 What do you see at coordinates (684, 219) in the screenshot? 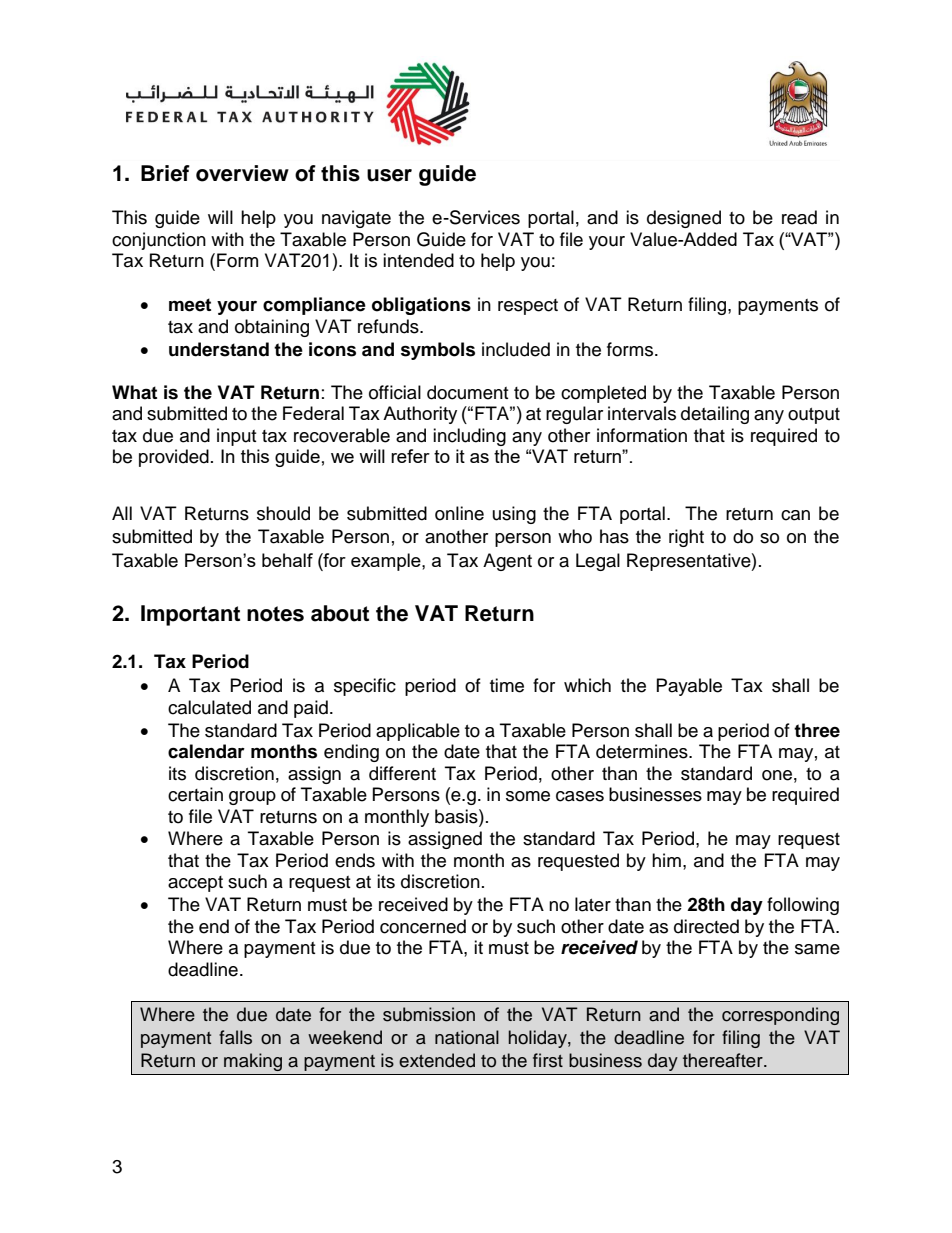
I see `designed` at bounding box center [684, 219].
